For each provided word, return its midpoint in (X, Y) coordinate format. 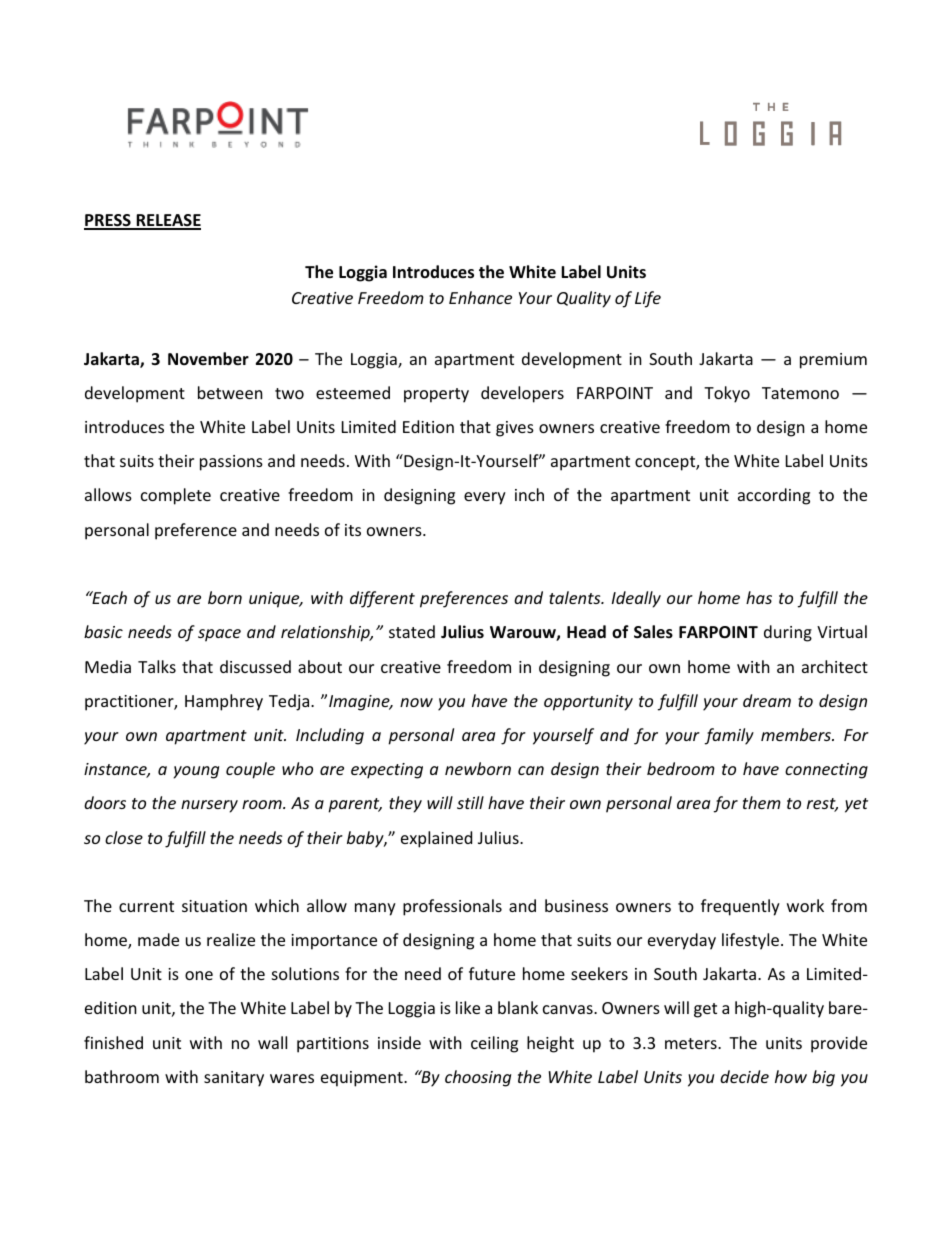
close (124, 837)
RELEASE (167, 221)
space (219, 635)
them (762, 802)
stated (412, 631)
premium (833, 361)
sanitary (234, 1079)
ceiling (494, 1044)
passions (231, 463)
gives (515, 429)
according (774, 496)
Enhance (480, 297)
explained (436, 839)
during (788, 633)
